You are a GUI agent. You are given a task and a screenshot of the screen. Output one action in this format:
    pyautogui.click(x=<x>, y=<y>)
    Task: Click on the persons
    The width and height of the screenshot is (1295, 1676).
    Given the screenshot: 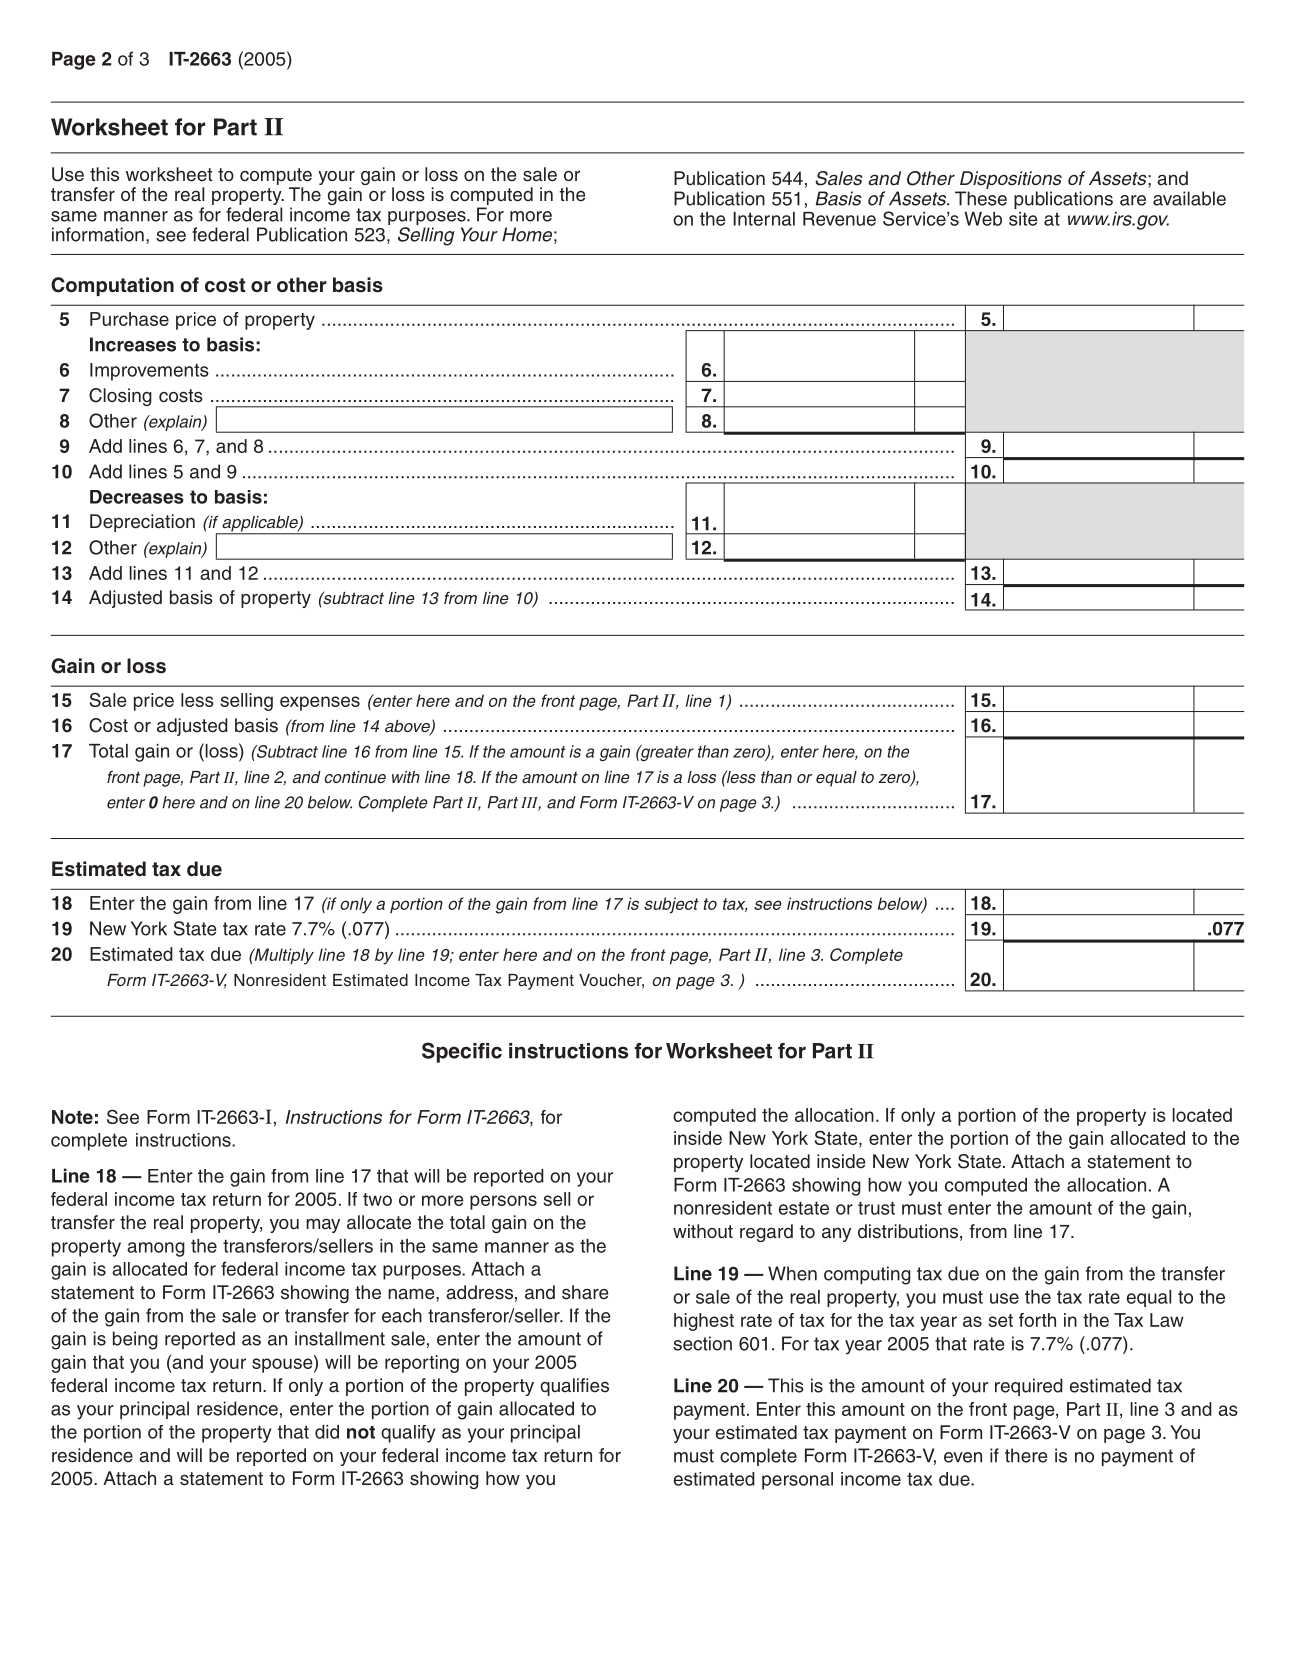 What is the action you would take?
    pyautogui.click(x=503, y=1202)
